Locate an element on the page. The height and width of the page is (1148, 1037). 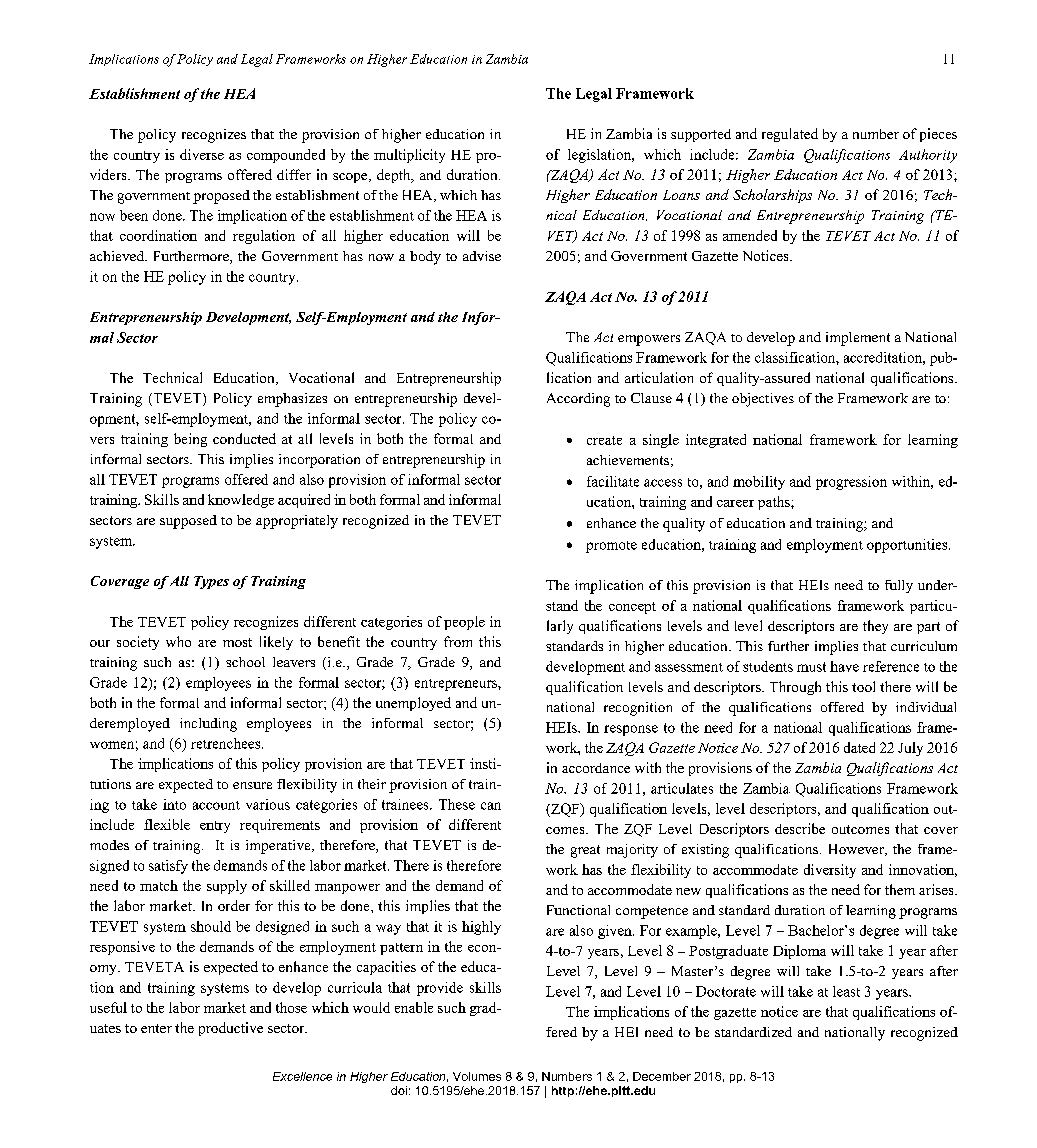
productive is located at coordinates (231, 1029).
